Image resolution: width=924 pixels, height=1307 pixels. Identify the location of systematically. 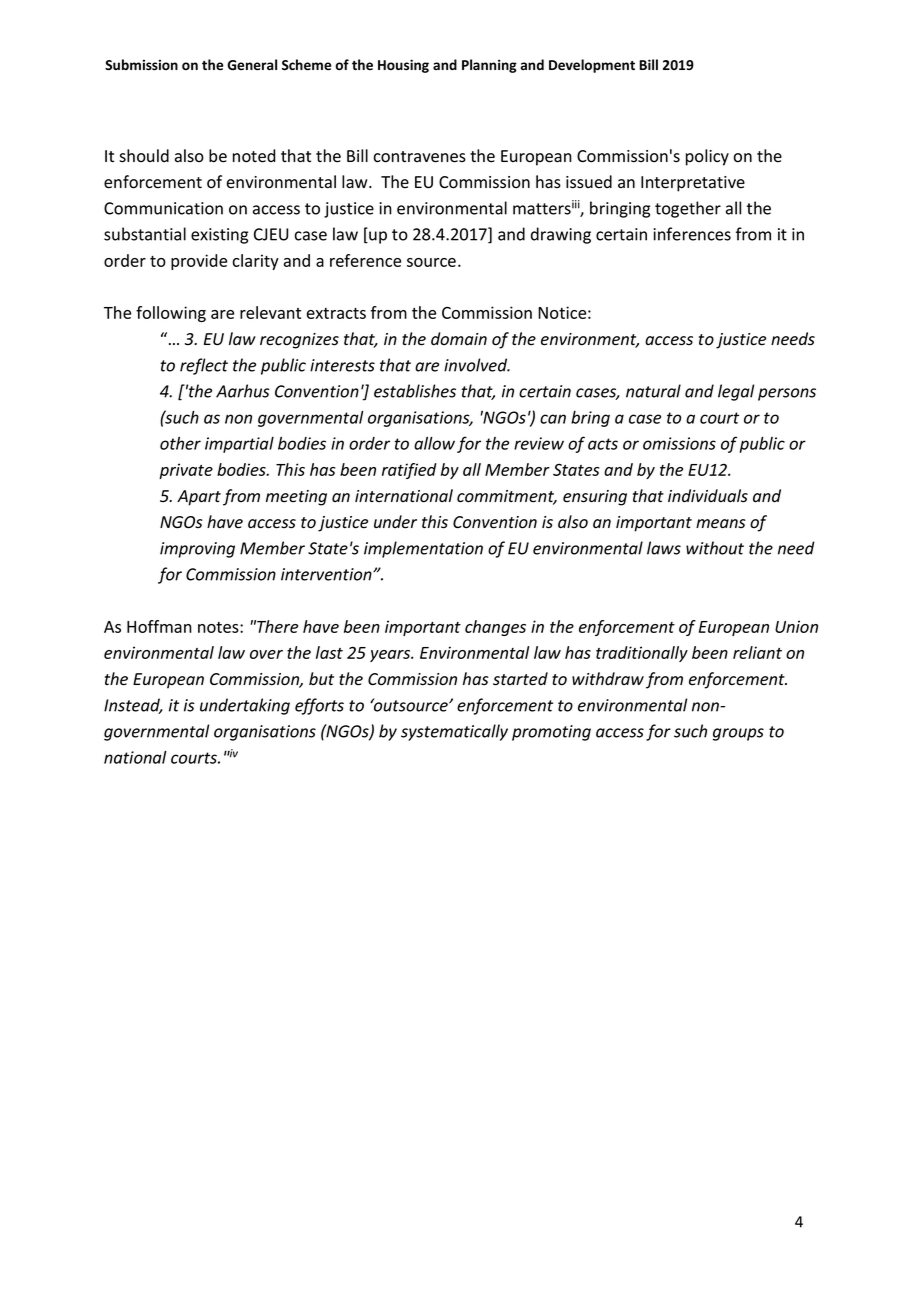
(454, 732).
